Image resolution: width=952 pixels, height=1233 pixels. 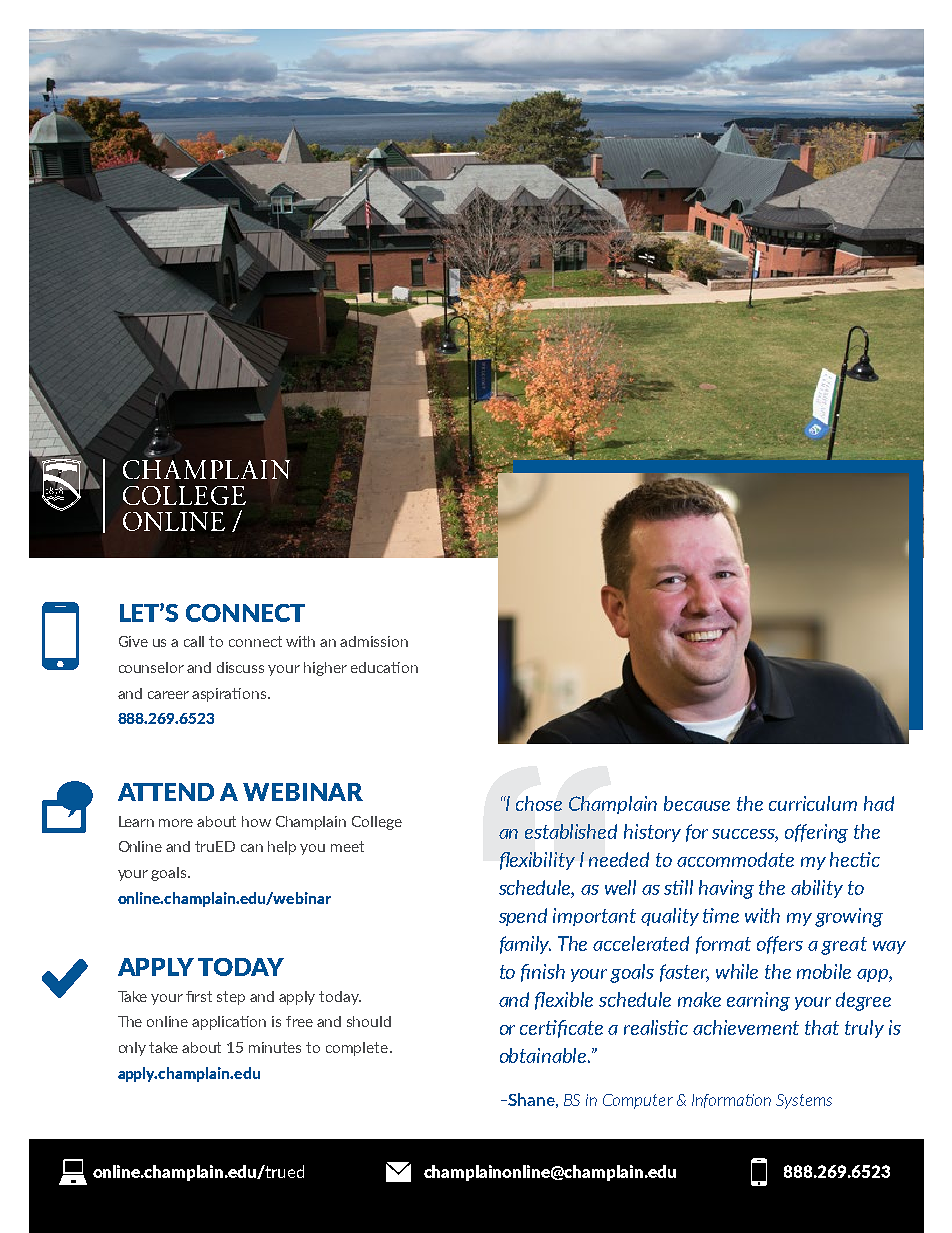 I want to click on minutes, so click(x=275, y=1047).
